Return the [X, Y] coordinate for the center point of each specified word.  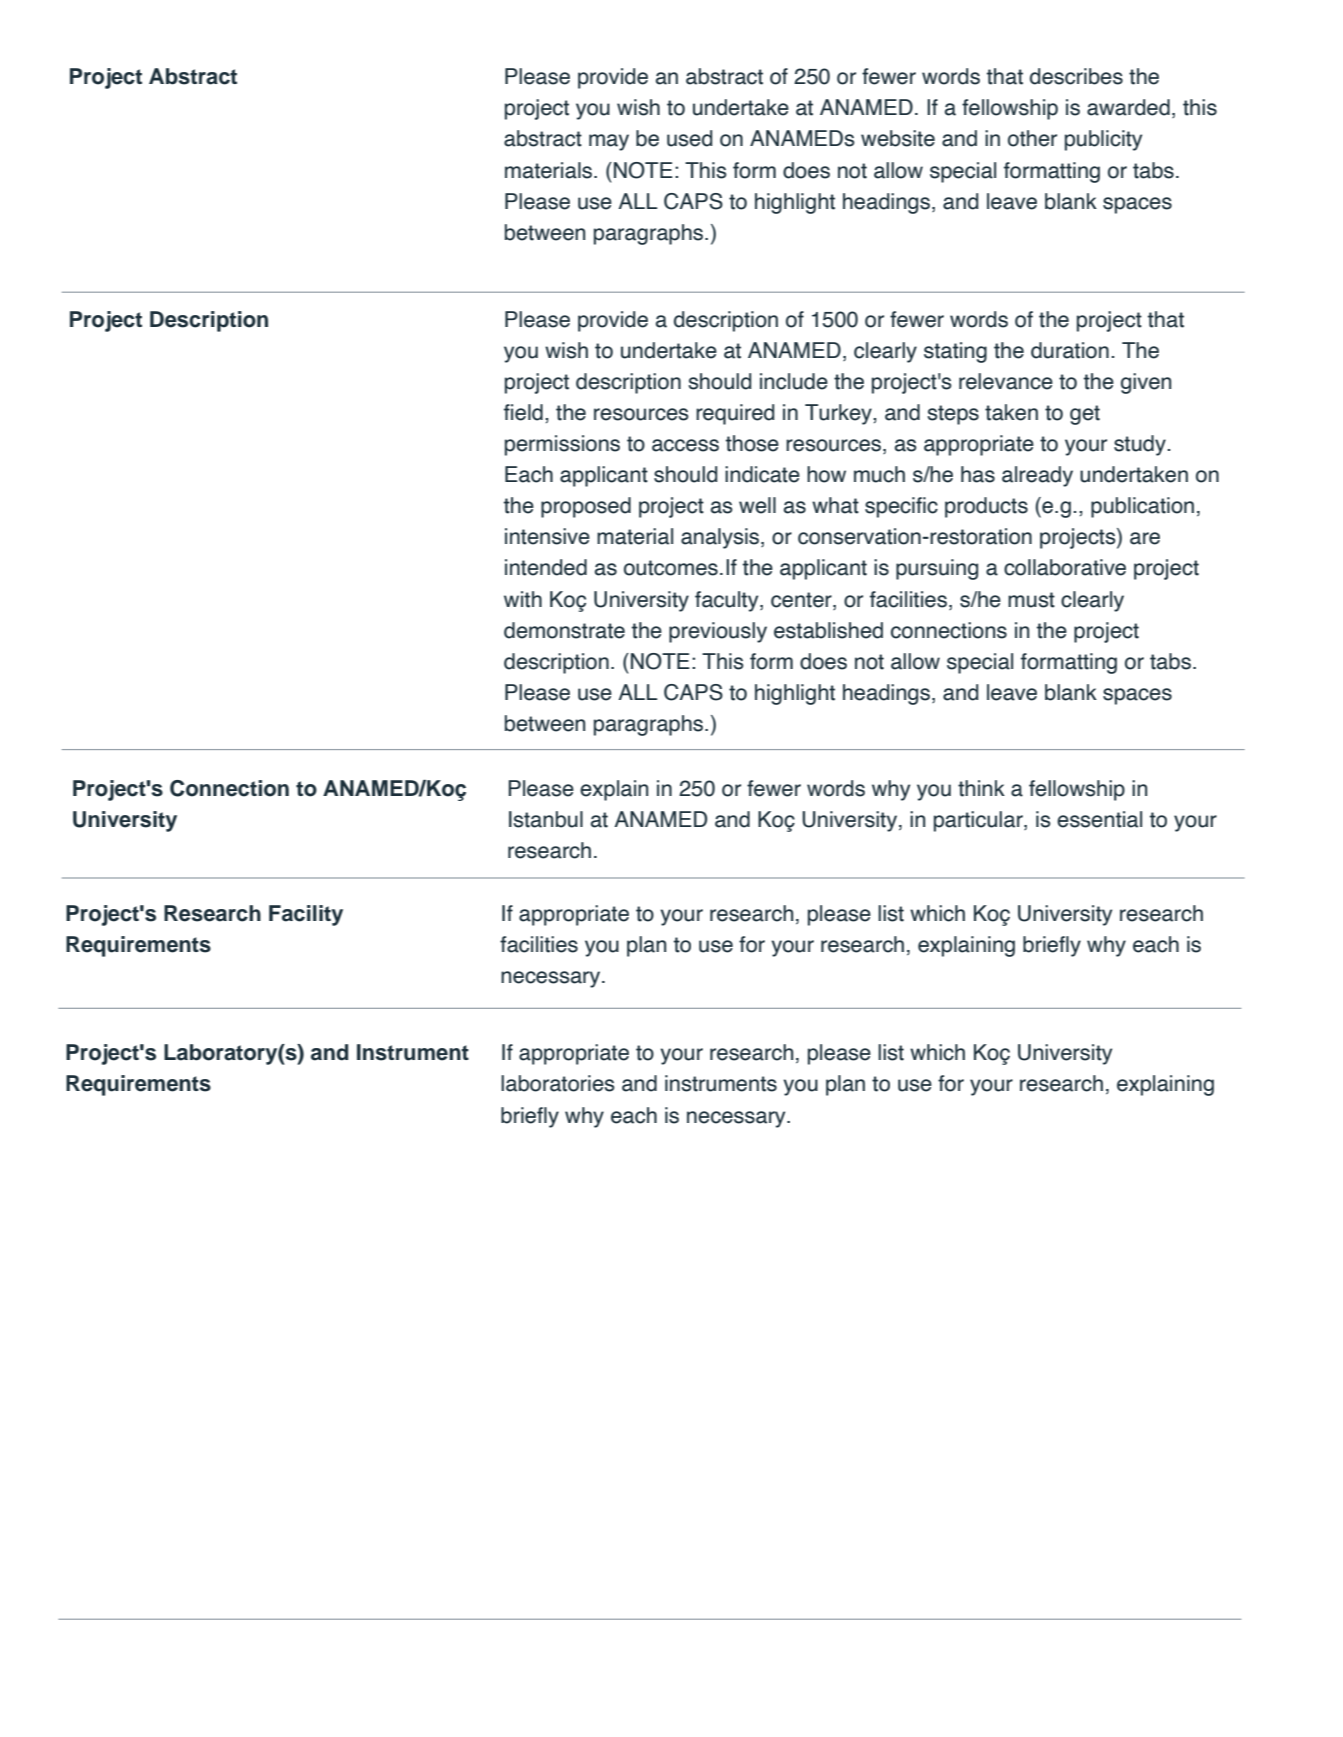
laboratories [558, 1083]
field [523, 412]
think [981, 788]
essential [1099, 819]
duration [1070, 350]
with [523, 599]
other [1032, 138]
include [794, 381]
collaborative [1065, 567]
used [689, 138]
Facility [306, 915]
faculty [728, 601]
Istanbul [546, 819]
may [609, 142]
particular [979, 821]
